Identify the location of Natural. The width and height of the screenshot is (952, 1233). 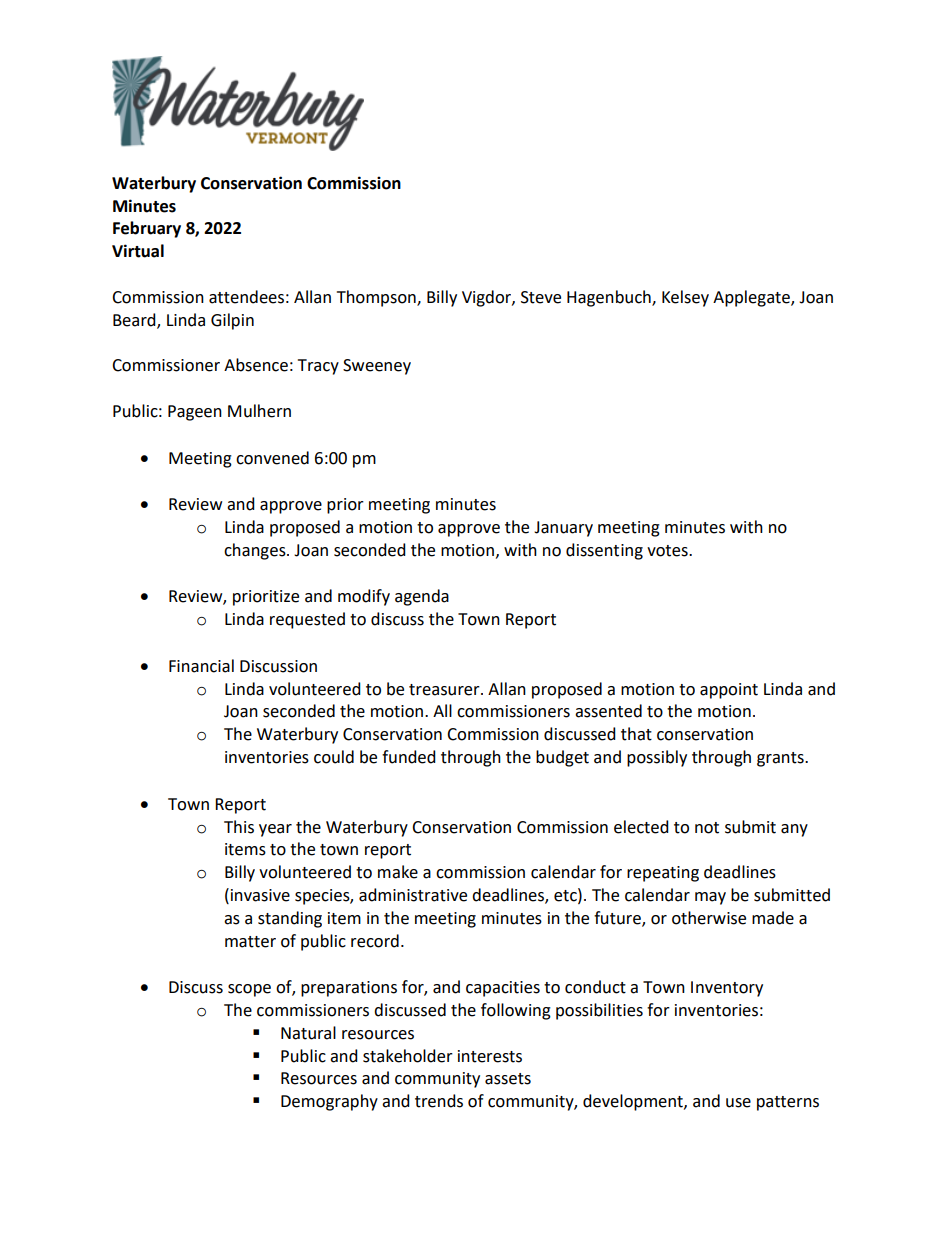
(308, 1033).
